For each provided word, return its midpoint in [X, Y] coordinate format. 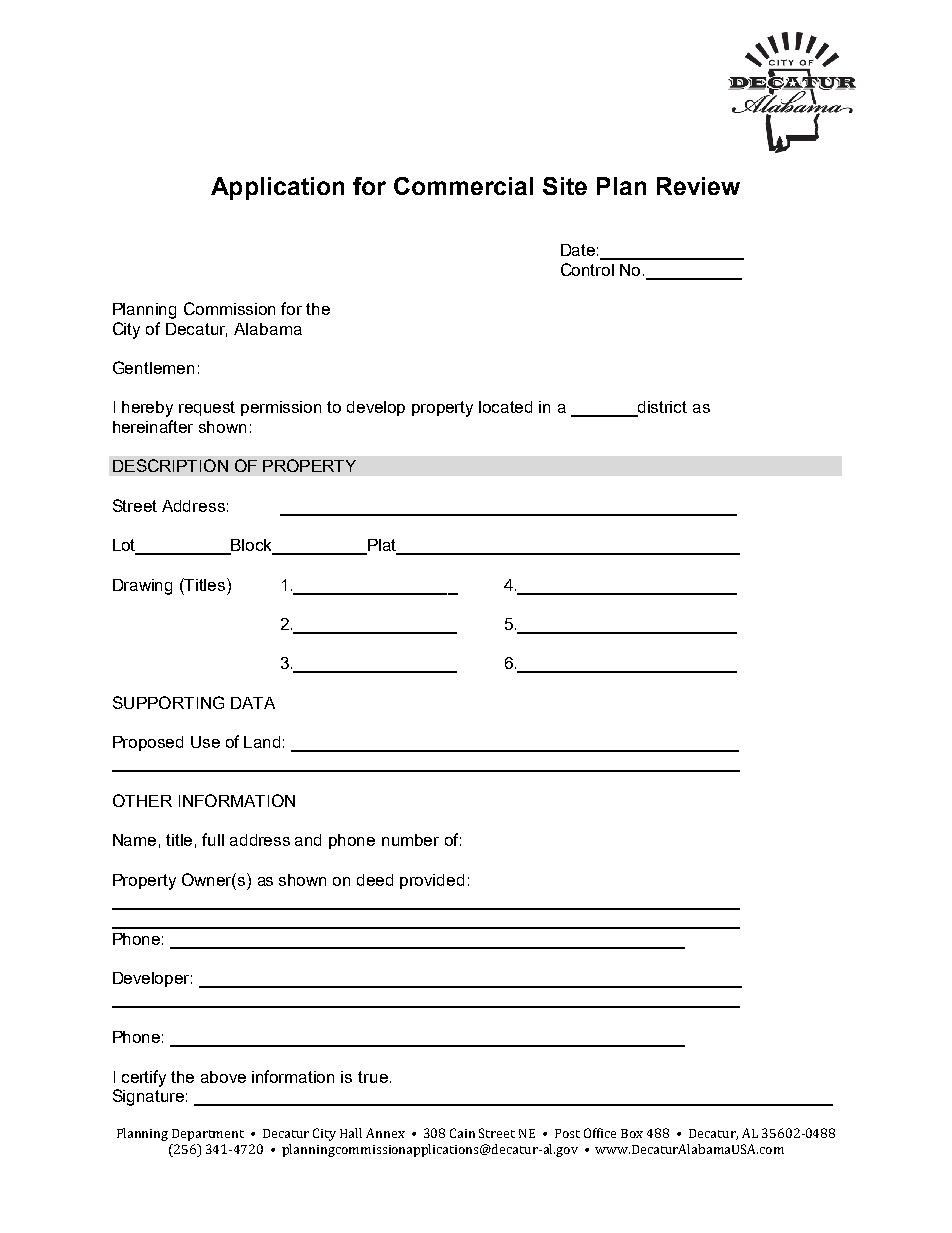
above [223, 1077]
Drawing [142, 587]
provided [432, 881]
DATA [253, 703]
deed [375, 880]
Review [698, 186]
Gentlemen [153, 367]
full [213, 839]
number [410, 840]
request [207, 408]
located [505, 407]
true [373, 1077]
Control [587, 269]
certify [144, 1078]
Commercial [463, 186]
